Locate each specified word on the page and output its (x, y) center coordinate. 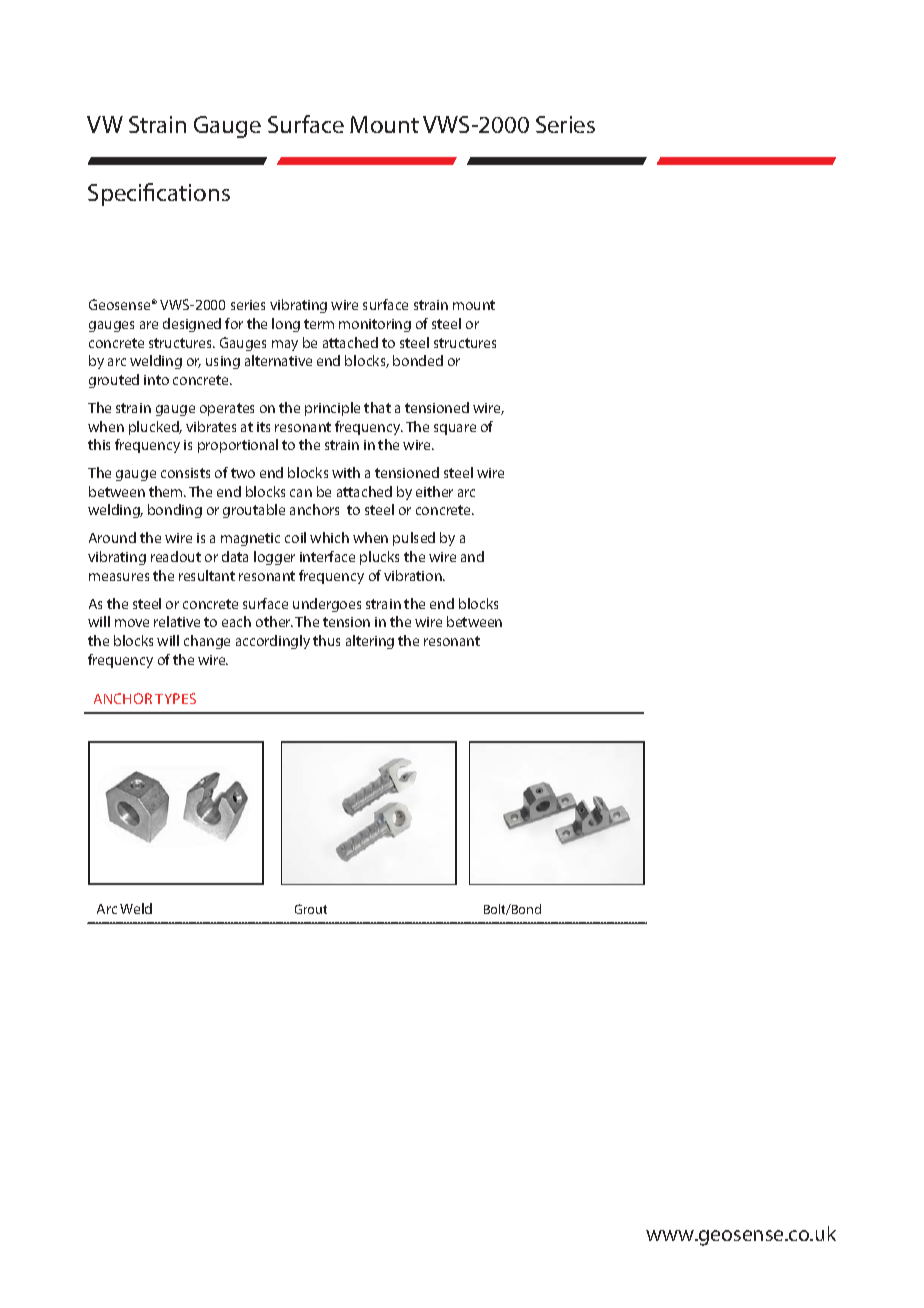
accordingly (273, 642)
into (156, 380)
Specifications (159, 194)
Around (112, 537)
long (286, 325)
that (377, 407)
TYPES (175, 698)
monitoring (375, 325)
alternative (278, 360)
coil (295, 537)
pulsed (414, 539)
